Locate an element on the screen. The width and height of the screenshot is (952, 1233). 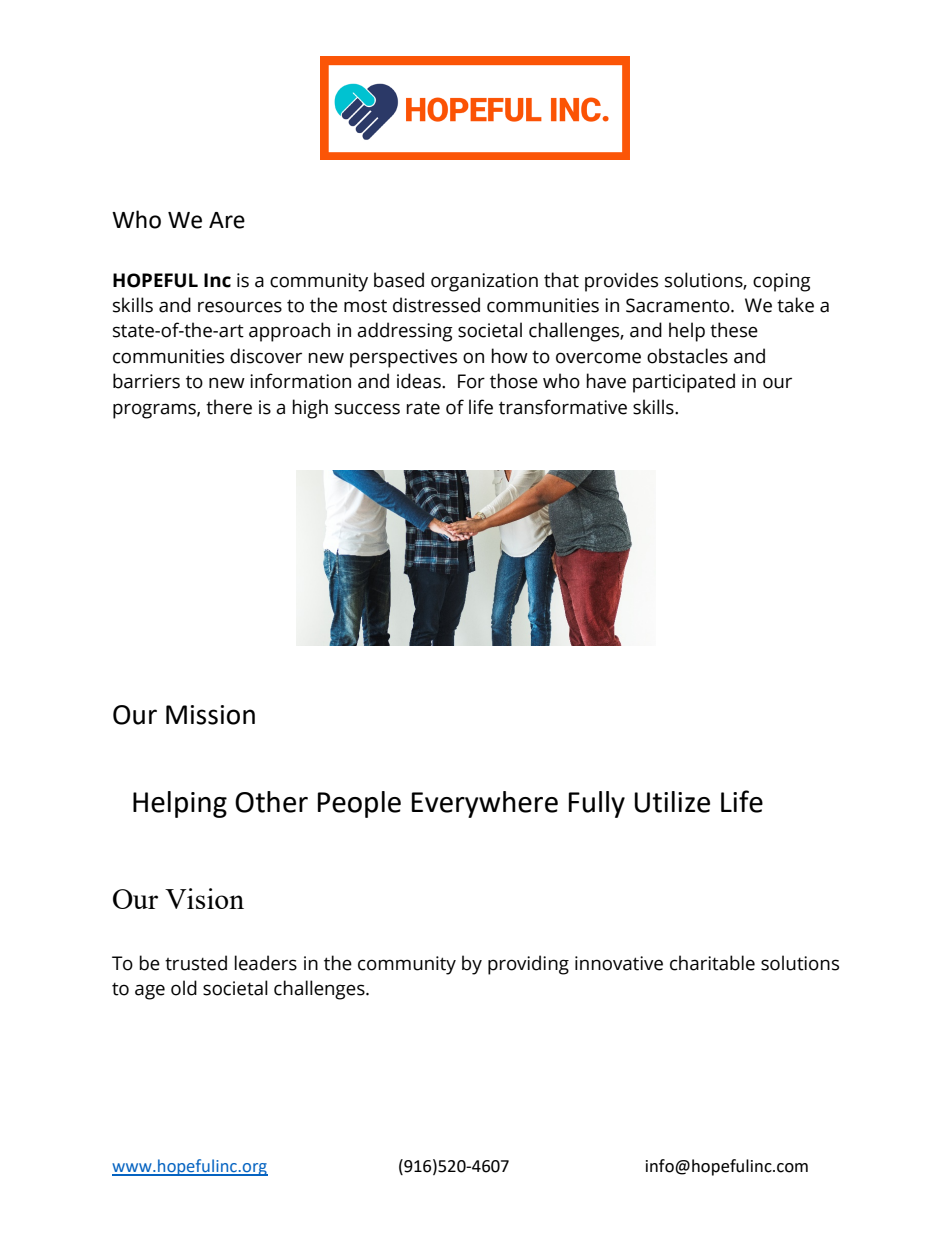
participated is located at coordinates (684, 383).
